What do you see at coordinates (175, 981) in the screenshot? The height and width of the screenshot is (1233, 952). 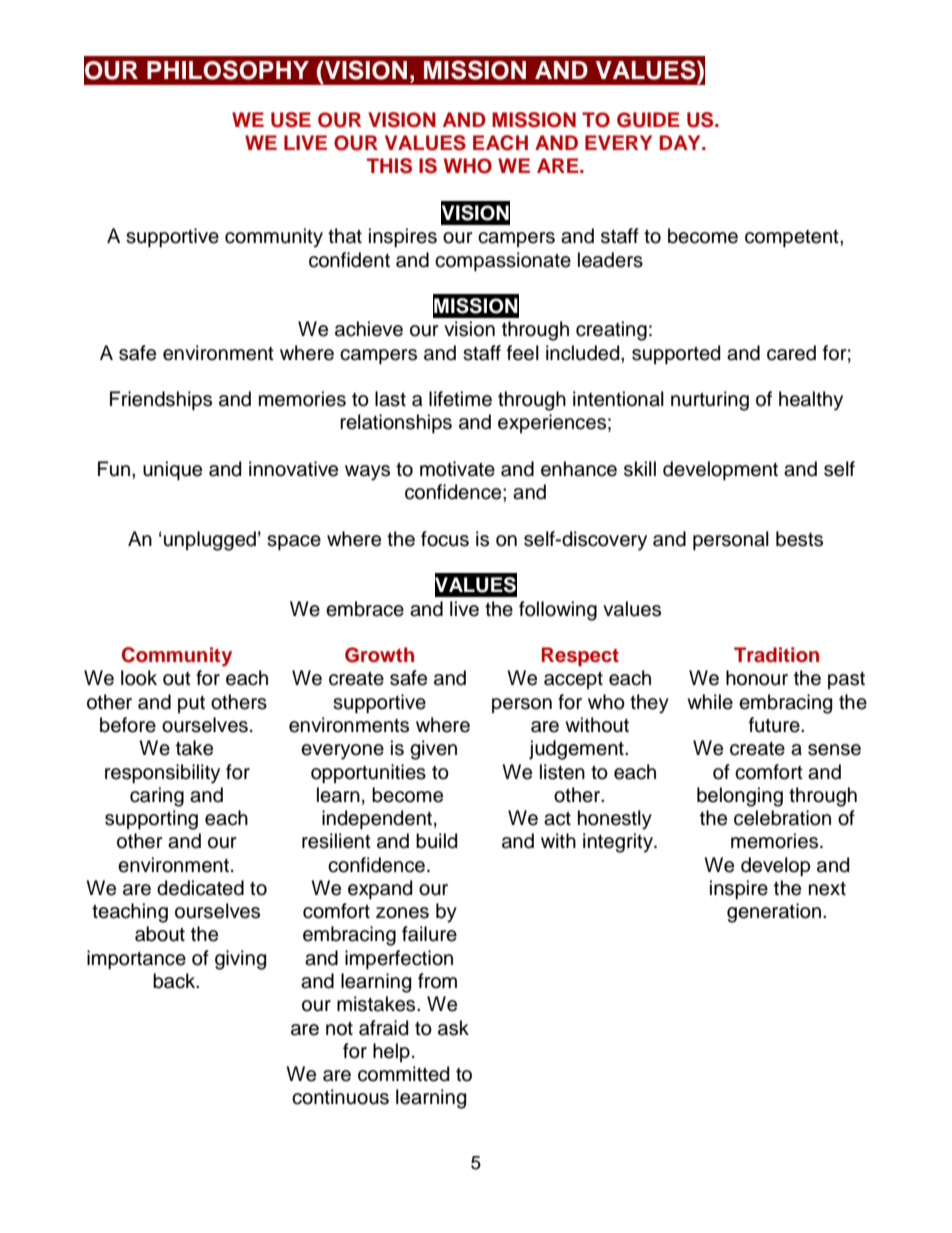 I see `back` at bounding box center [175, 981].
